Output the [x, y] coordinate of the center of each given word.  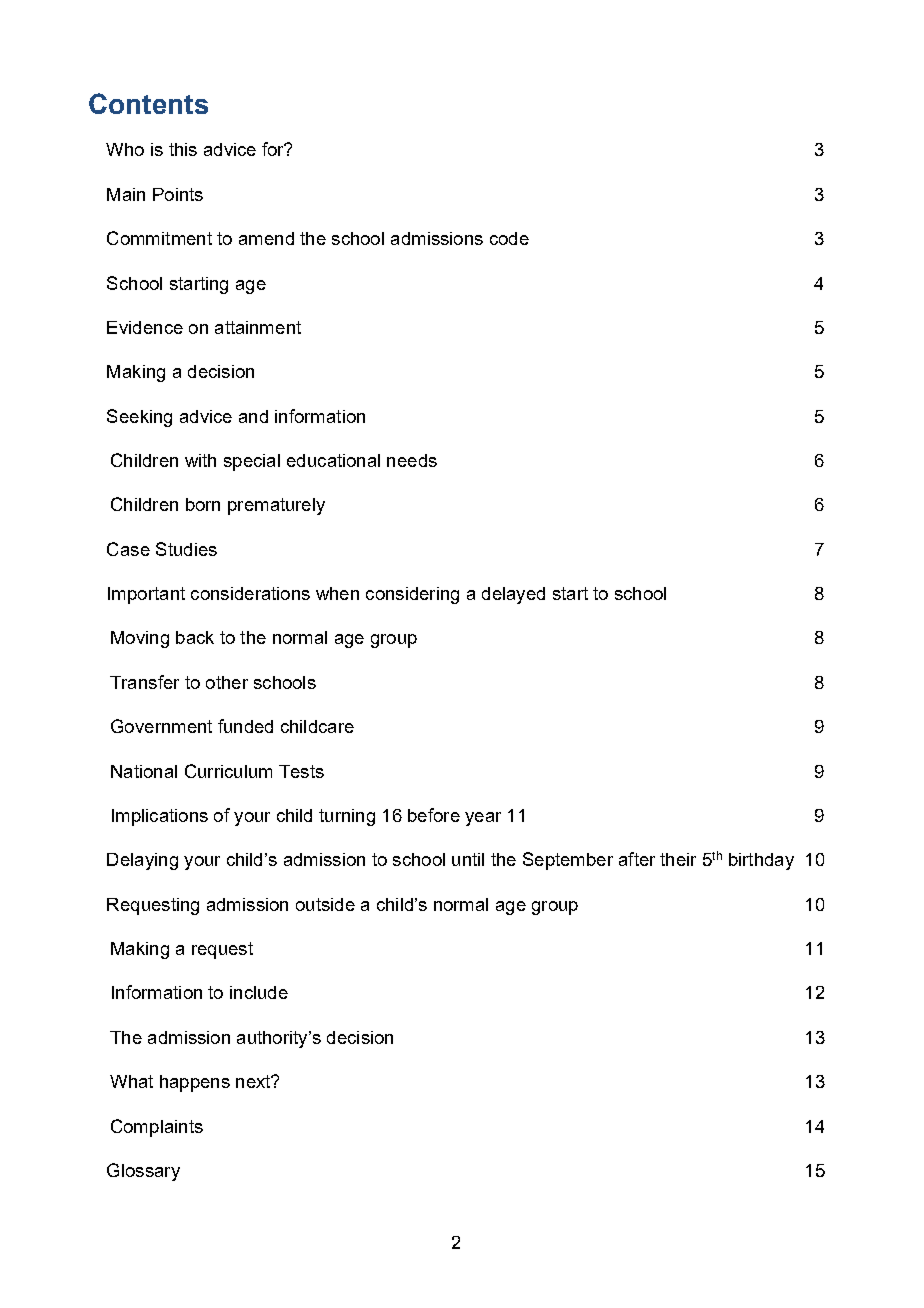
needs [412, 460]
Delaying [142, 861]
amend [266, 238]
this [183, 149]
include [259, 992]
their [678, 859]
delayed [513, 595]
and [253, 416]
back [195, 637]
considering [412, 595]
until [468, 859]
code [509, 238]
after [637, 859]
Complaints [157, 1128]
